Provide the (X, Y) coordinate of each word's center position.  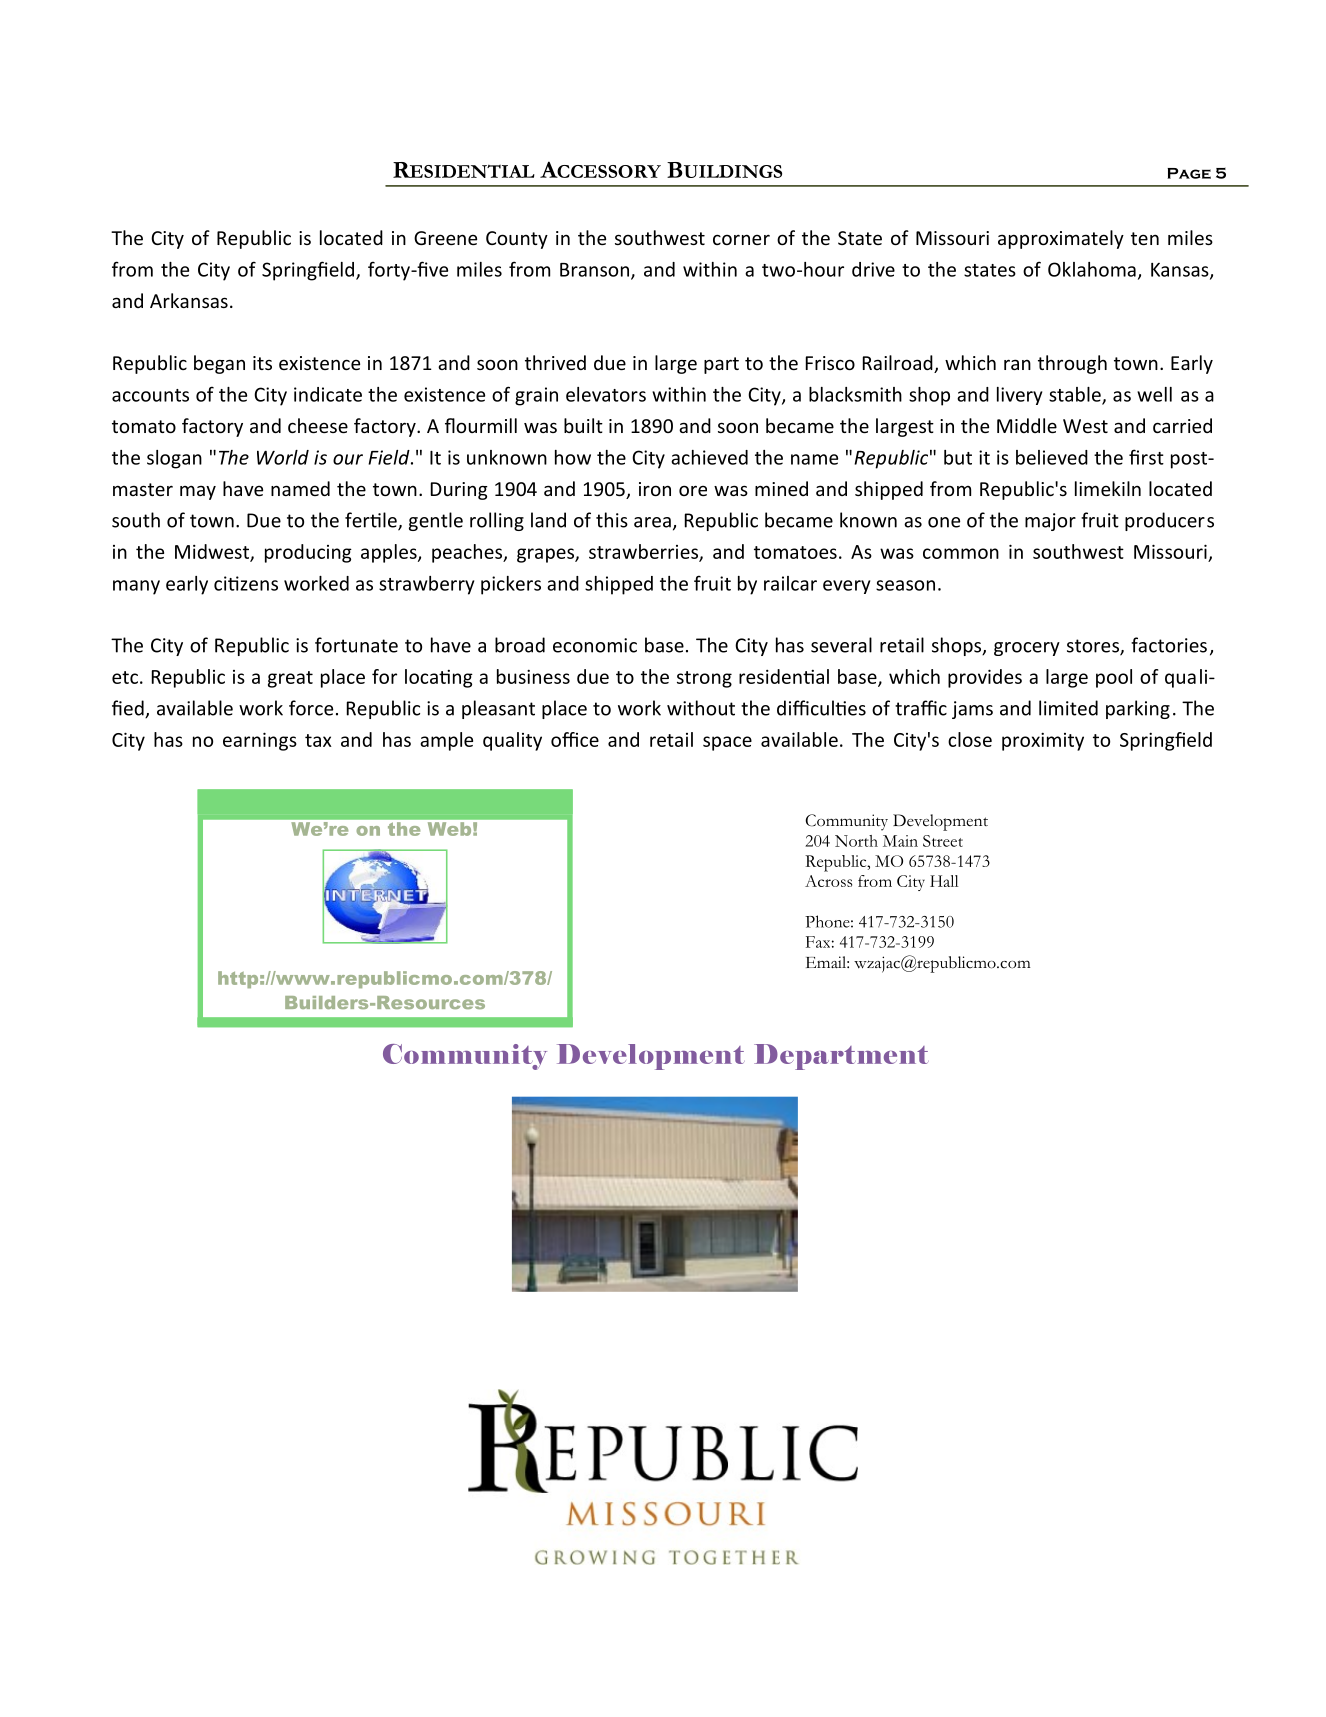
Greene (445, 238)
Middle (1027, 425)
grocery (1027, 649)
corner (741, 239)
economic (595, 645)
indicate (328, 394)
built (583, 425)
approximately (1061, 239)
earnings (260, 741)
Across (828, 881)
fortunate (356, 645)
